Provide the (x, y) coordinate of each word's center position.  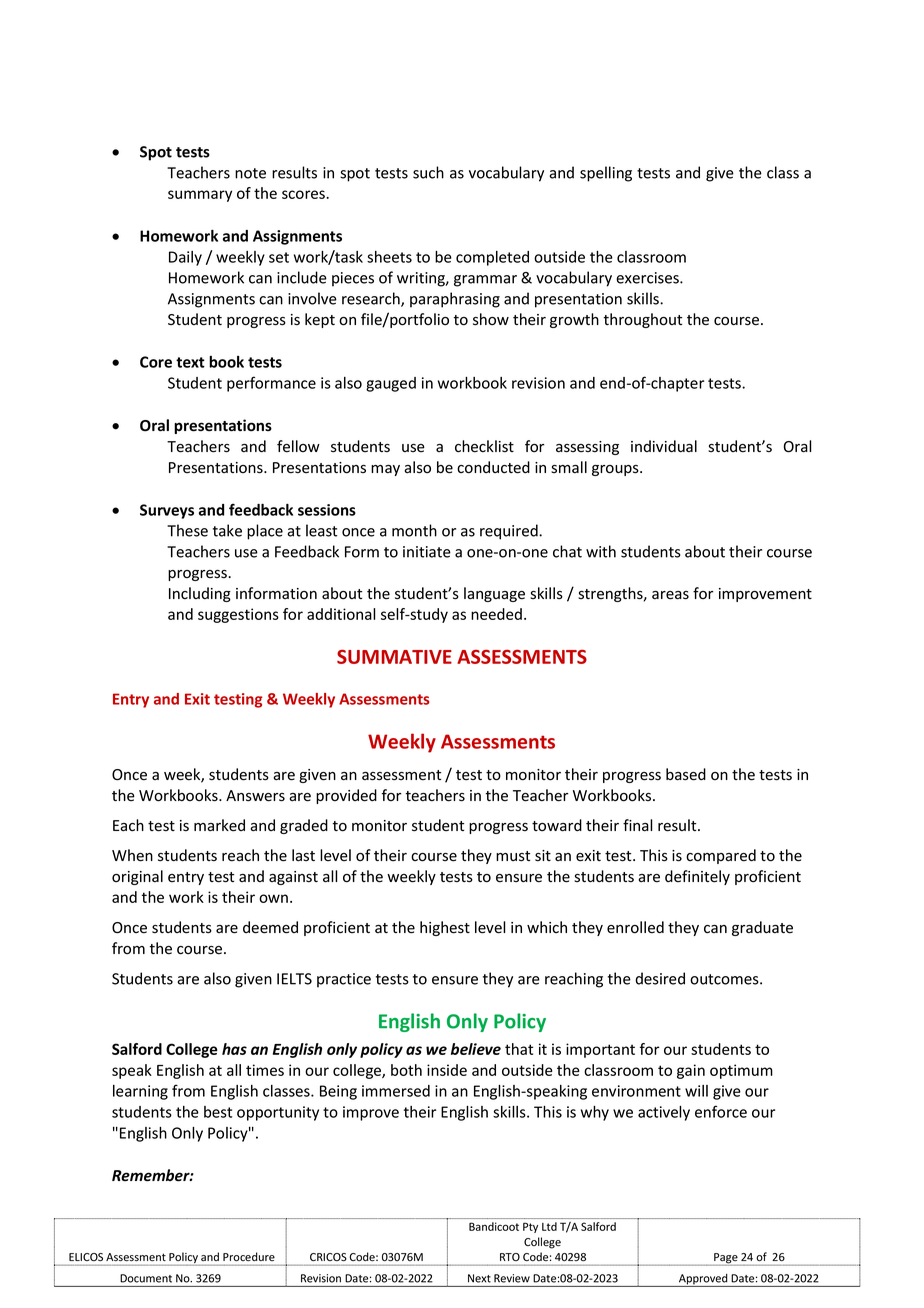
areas (670, 595)
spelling (606, 174)
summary (200, 196)
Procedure (249, 1256)
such (428, 172)
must (513, 856)
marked (219, 825)
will (696, 1091)
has (234, 1049)
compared (721, 856)
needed (496, 614)
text (190, 362)
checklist (484, 446)
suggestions (238, 615)
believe (476, 1049)
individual (664, 446)
